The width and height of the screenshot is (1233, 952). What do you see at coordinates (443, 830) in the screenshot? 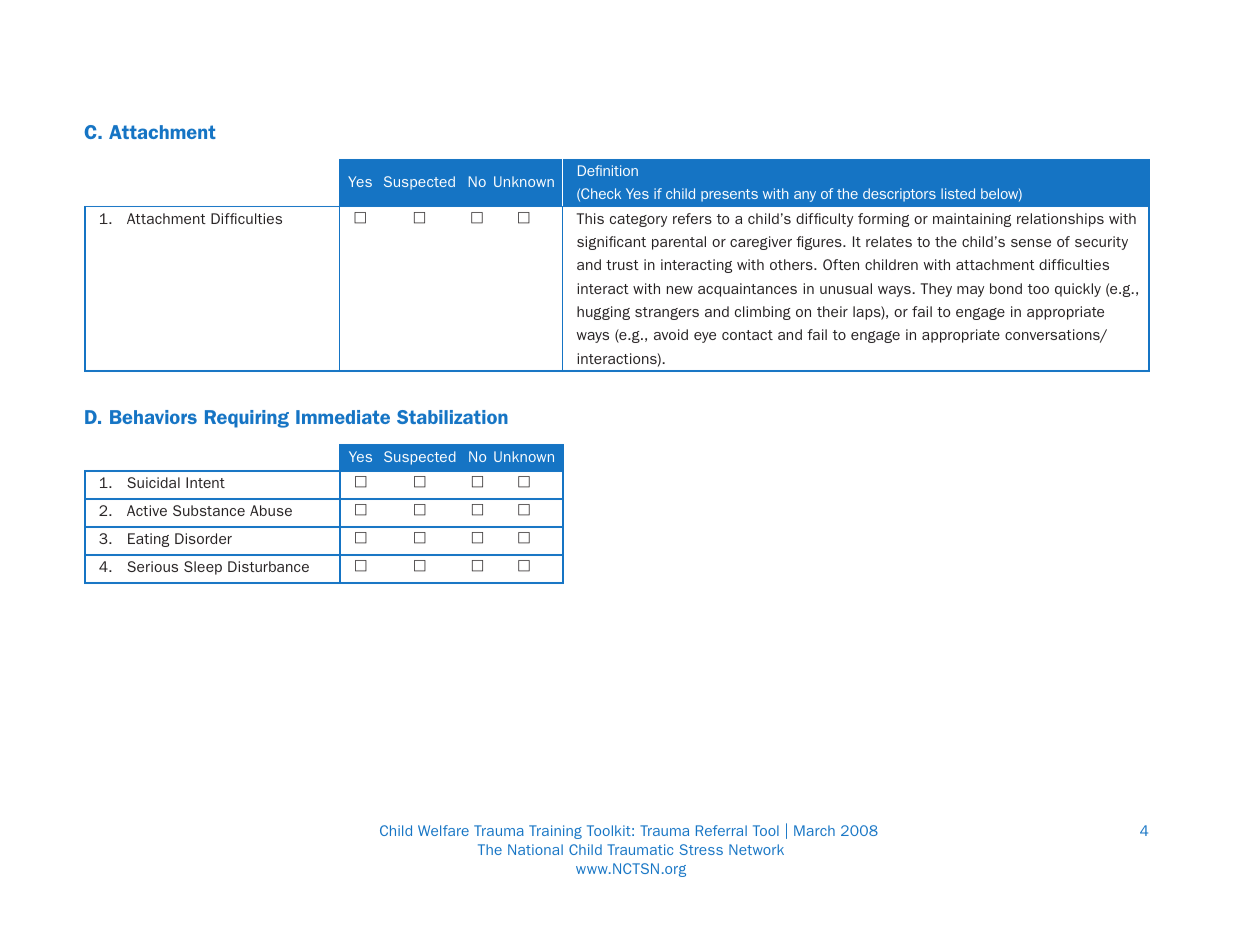
I see `Welfare` at bounding box center [443, 830].
